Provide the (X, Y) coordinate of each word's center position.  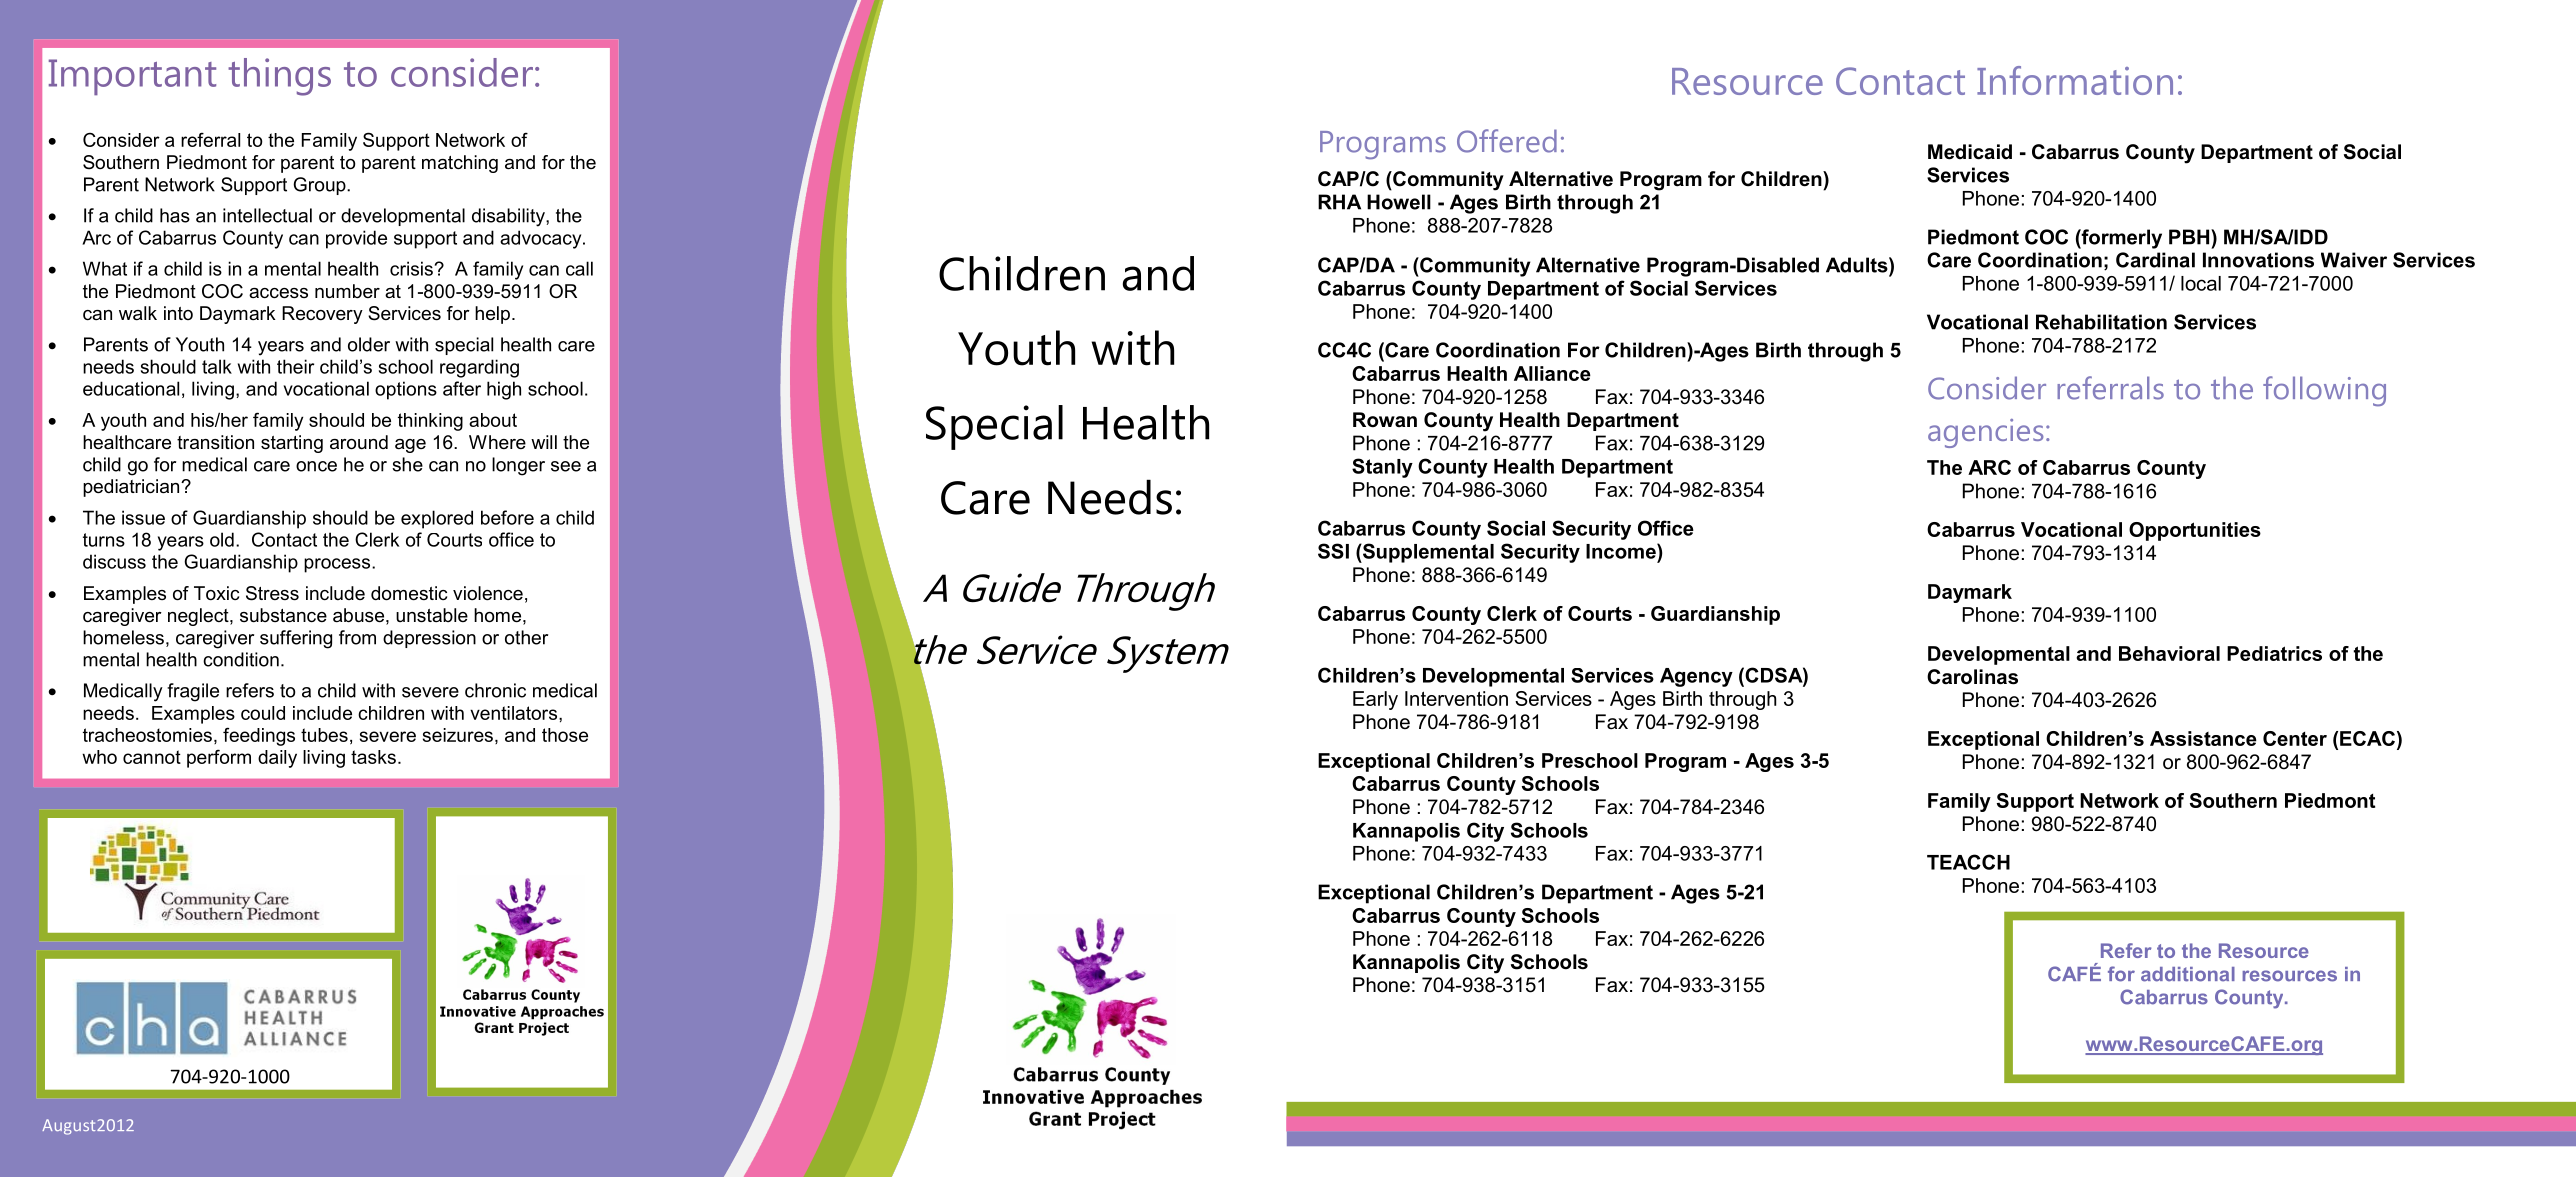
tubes (324, 735)
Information (2075, 80)
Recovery (322, 315)
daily (277, 759)
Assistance (2203, 738)
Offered (1507, 141)
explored (437, 519)
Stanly (1382, 468)
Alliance (1552, 373)
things (279, 77)
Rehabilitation (2101, 322)
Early (1375, 700)
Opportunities (2195, 531)
